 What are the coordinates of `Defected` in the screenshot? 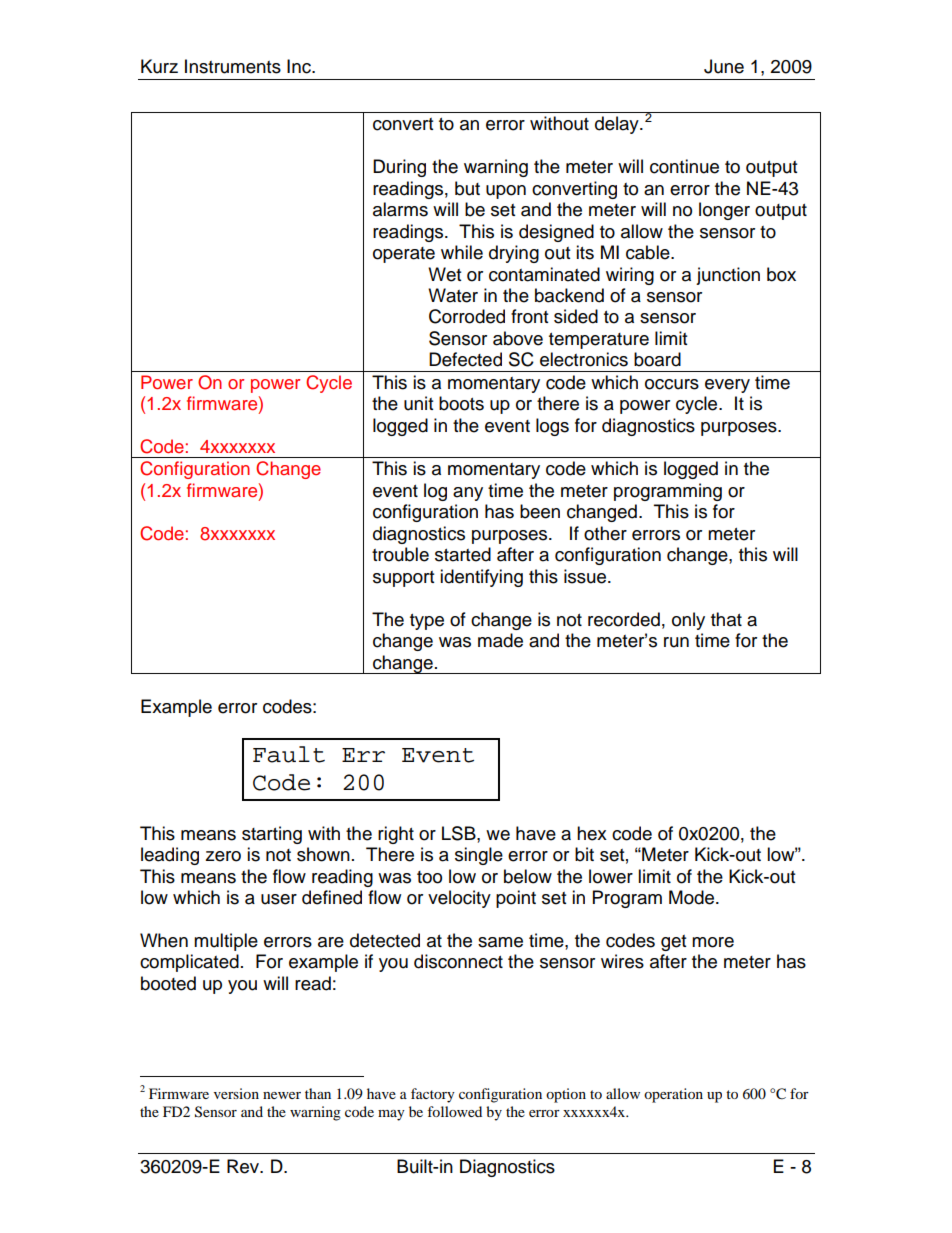 It's located at (465, 359).
